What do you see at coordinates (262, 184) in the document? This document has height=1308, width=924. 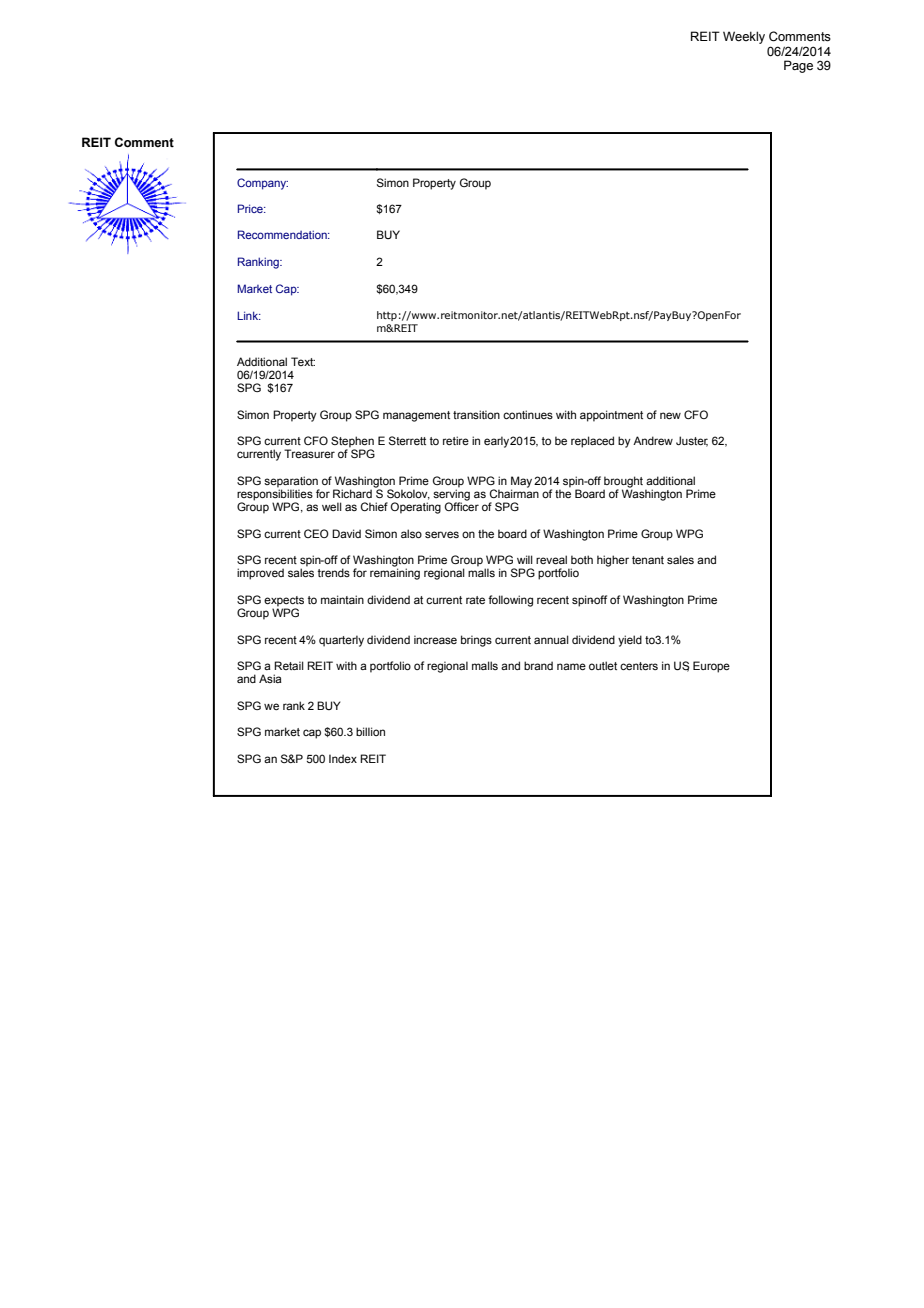 I see `Company` at bounding box center [262, 184].
